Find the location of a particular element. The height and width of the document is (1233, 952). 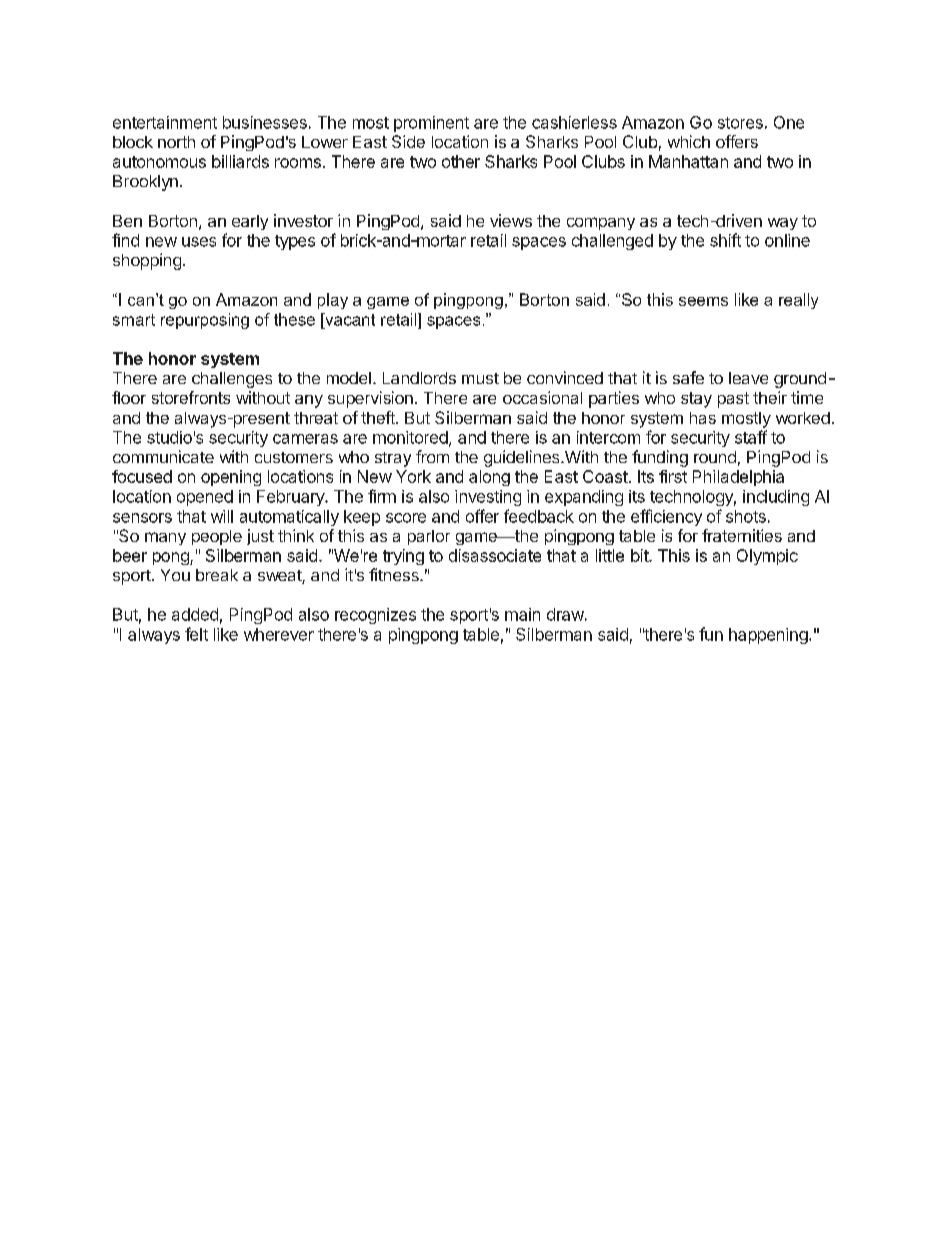

which is located at coordinates (689, 141).
